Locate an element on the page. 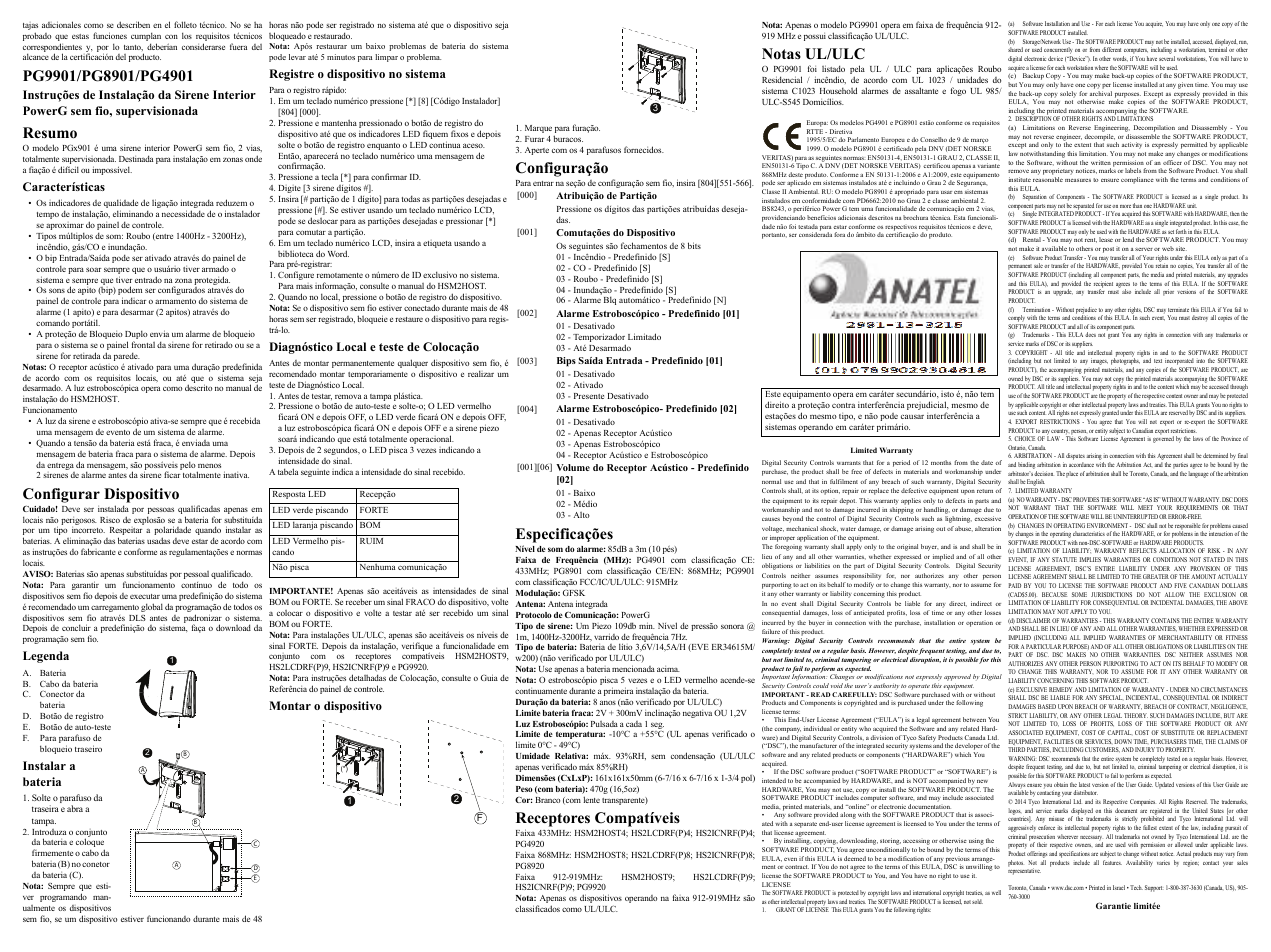 Image resolution: width=1271 pixels, height=952 pixels. fuera is located at coordinates (238, 46).
